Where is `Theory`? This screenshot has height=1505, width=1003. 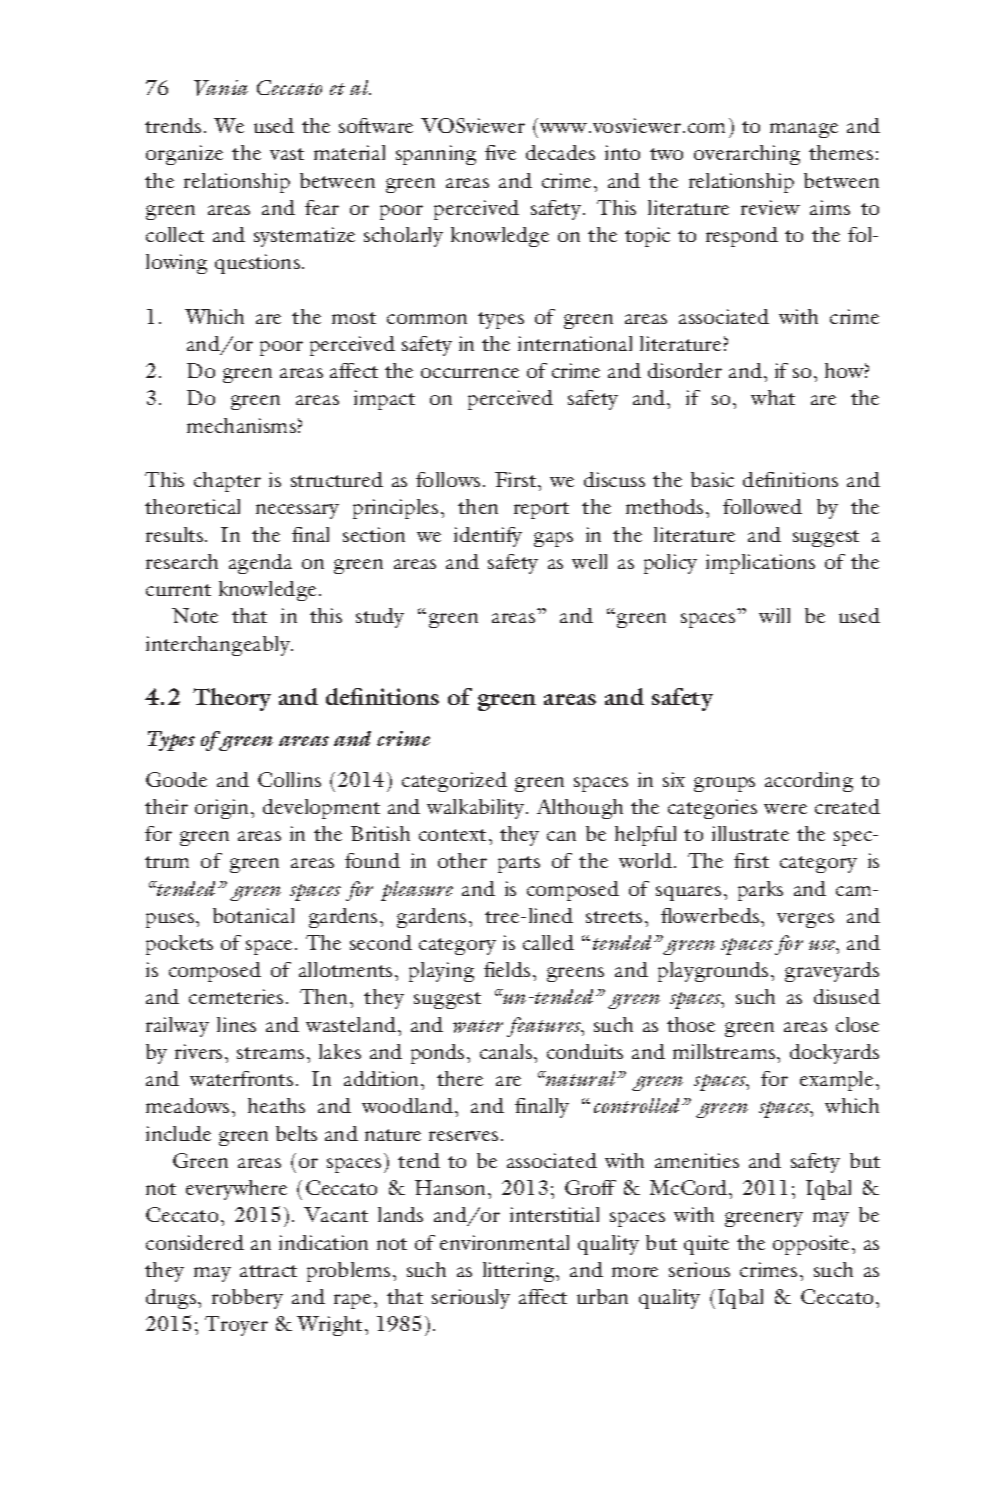 Theory is located at coordinates (232, 699).
